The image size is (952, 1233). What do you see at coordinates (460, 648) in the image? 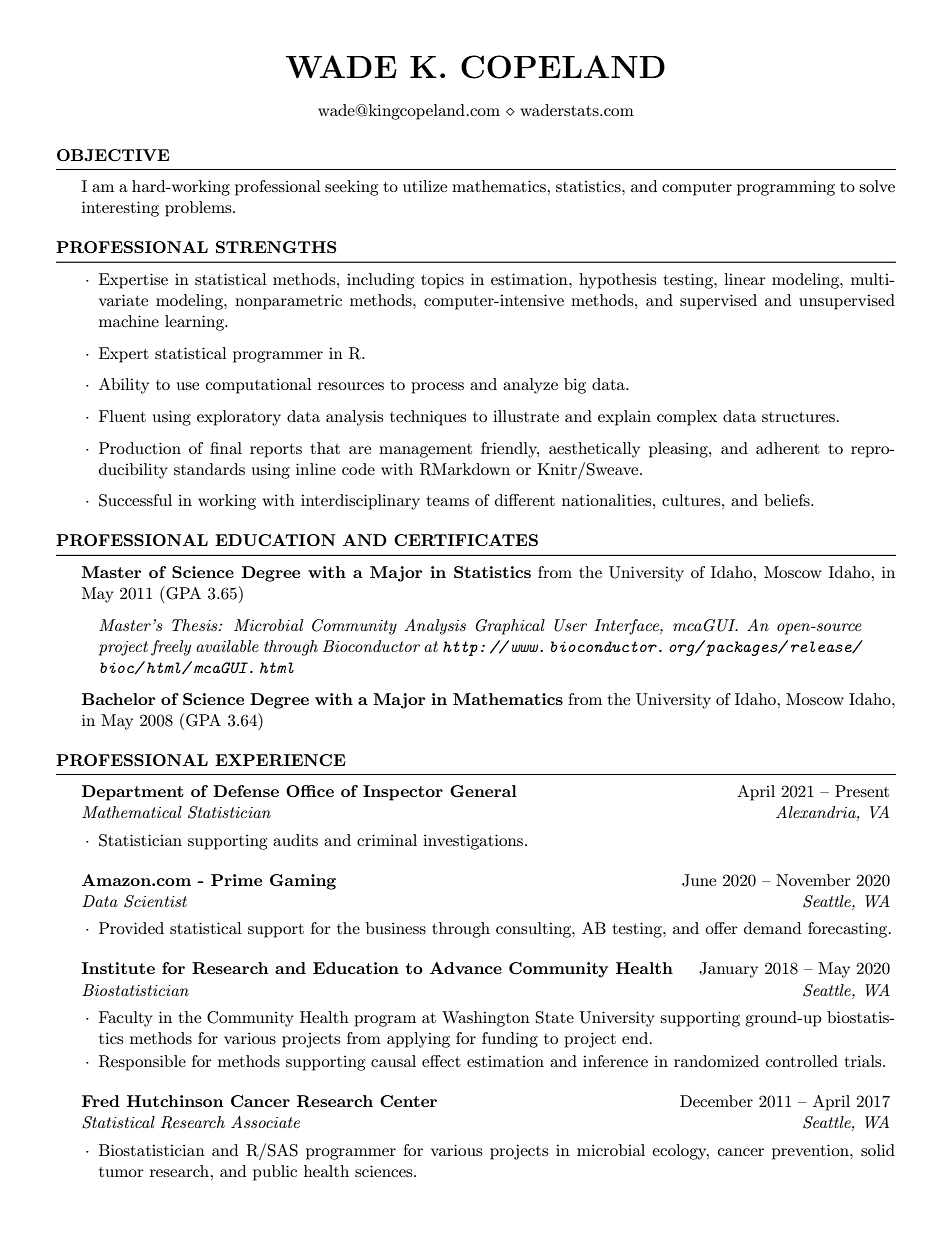
I see `http` at bounding box center [460, 648].
